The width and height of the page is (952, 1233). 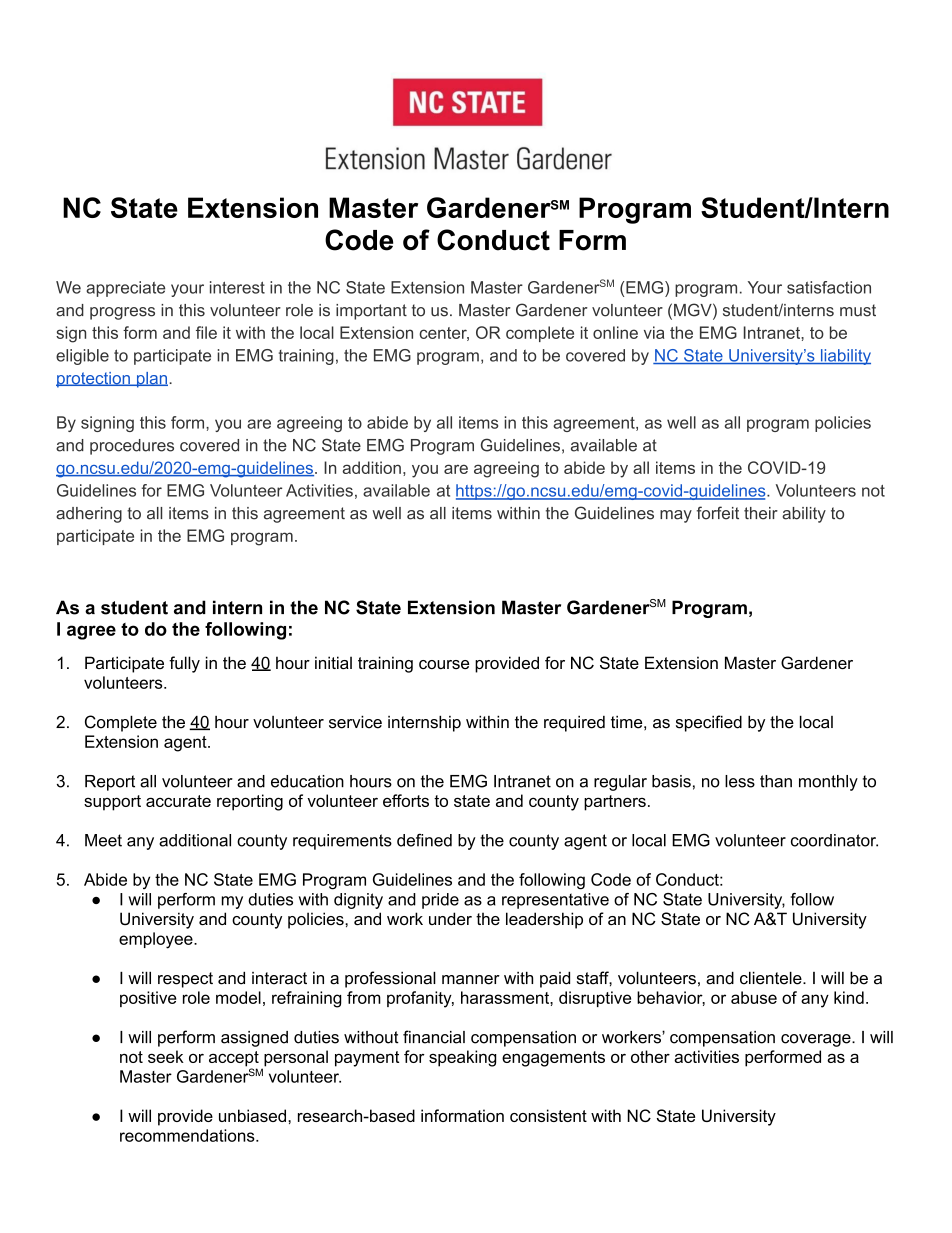 What do you see at coordinates (709, 723) in the page?
I see `specified` at bounding box center [709, 723].
